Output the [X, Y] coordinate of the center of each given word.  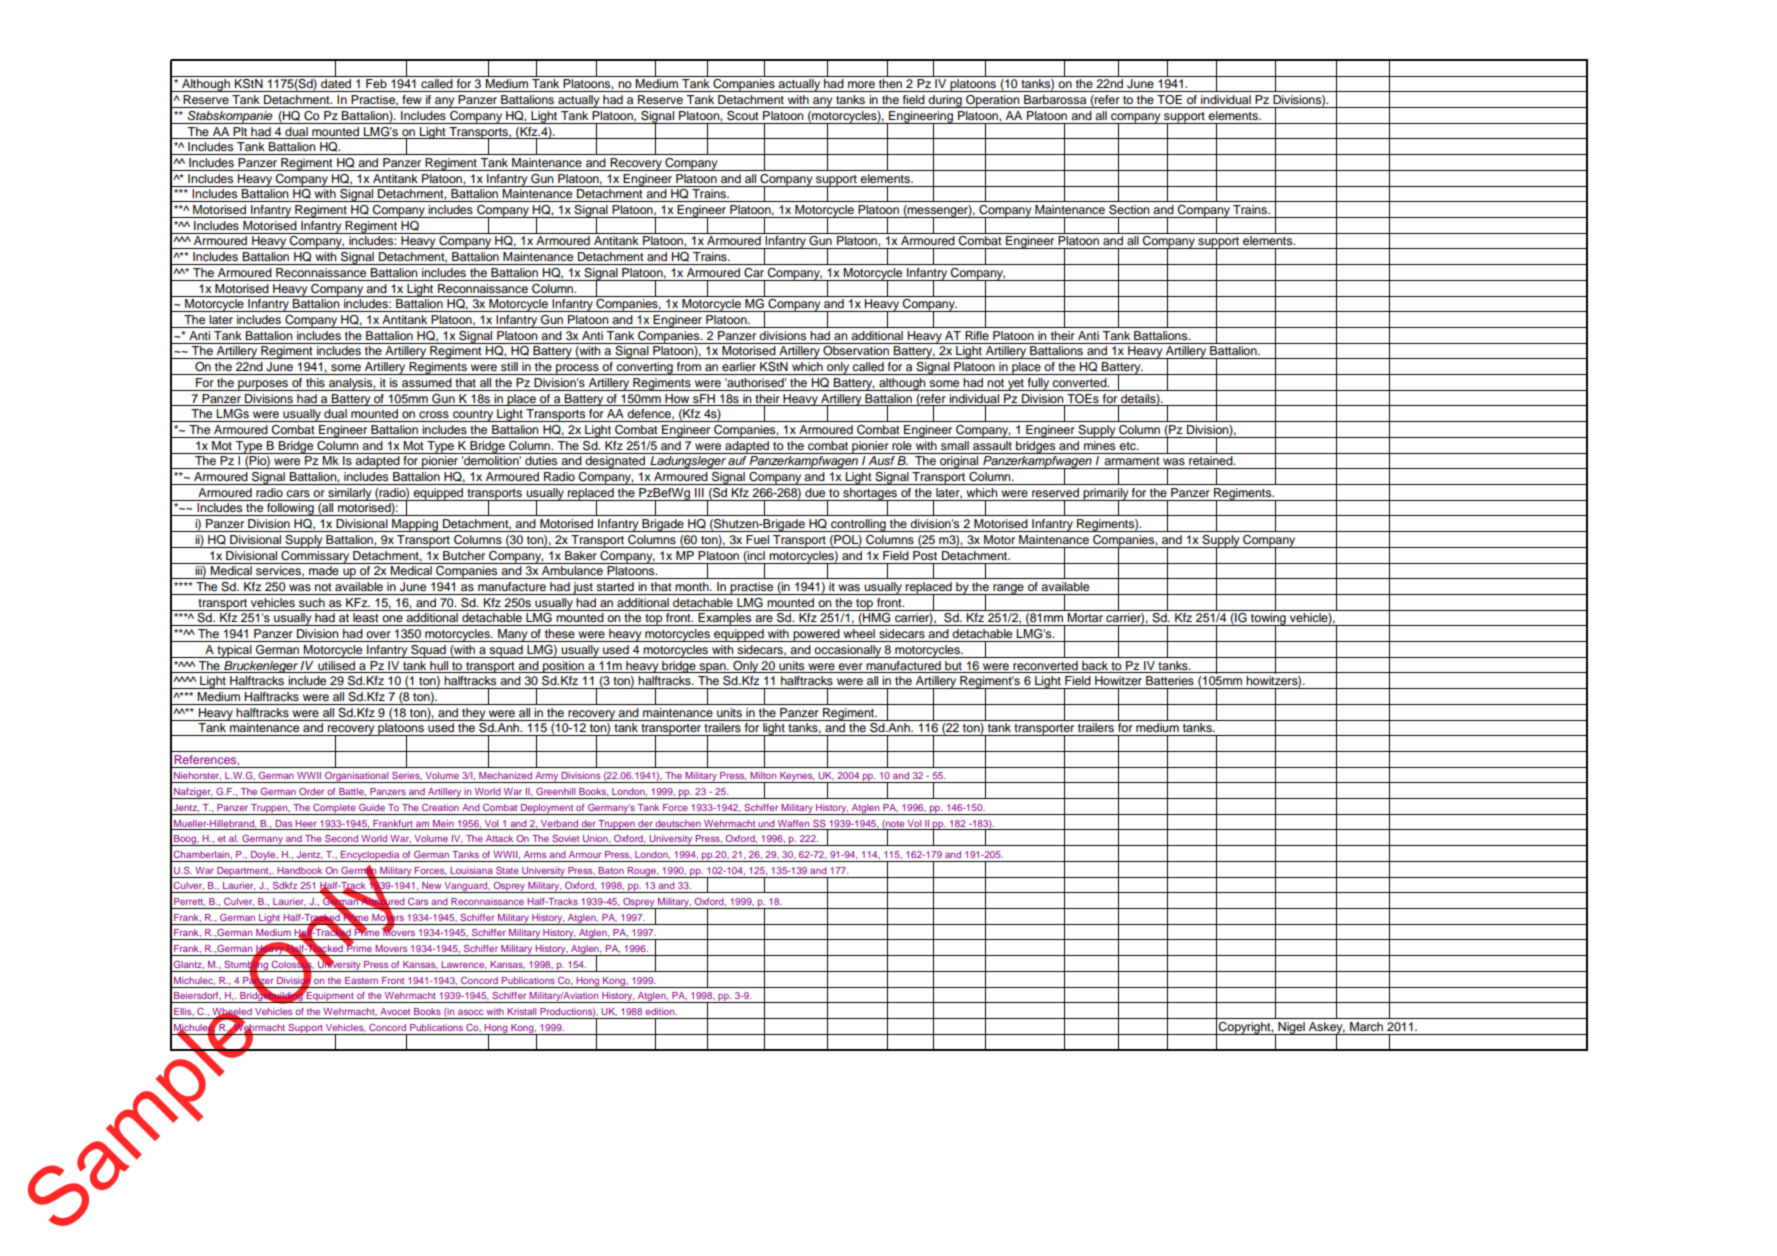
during [945, 101]
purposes [263, 385]
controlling [858, 525]
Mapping [415, 525]
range [1008, 589]
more [861, 84]
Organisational [357, 777]
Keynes [796, 777]
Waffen [793, 823]
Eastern [361, 980]
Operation [993, 101]
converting [645, 368]
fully [1038, 384]
